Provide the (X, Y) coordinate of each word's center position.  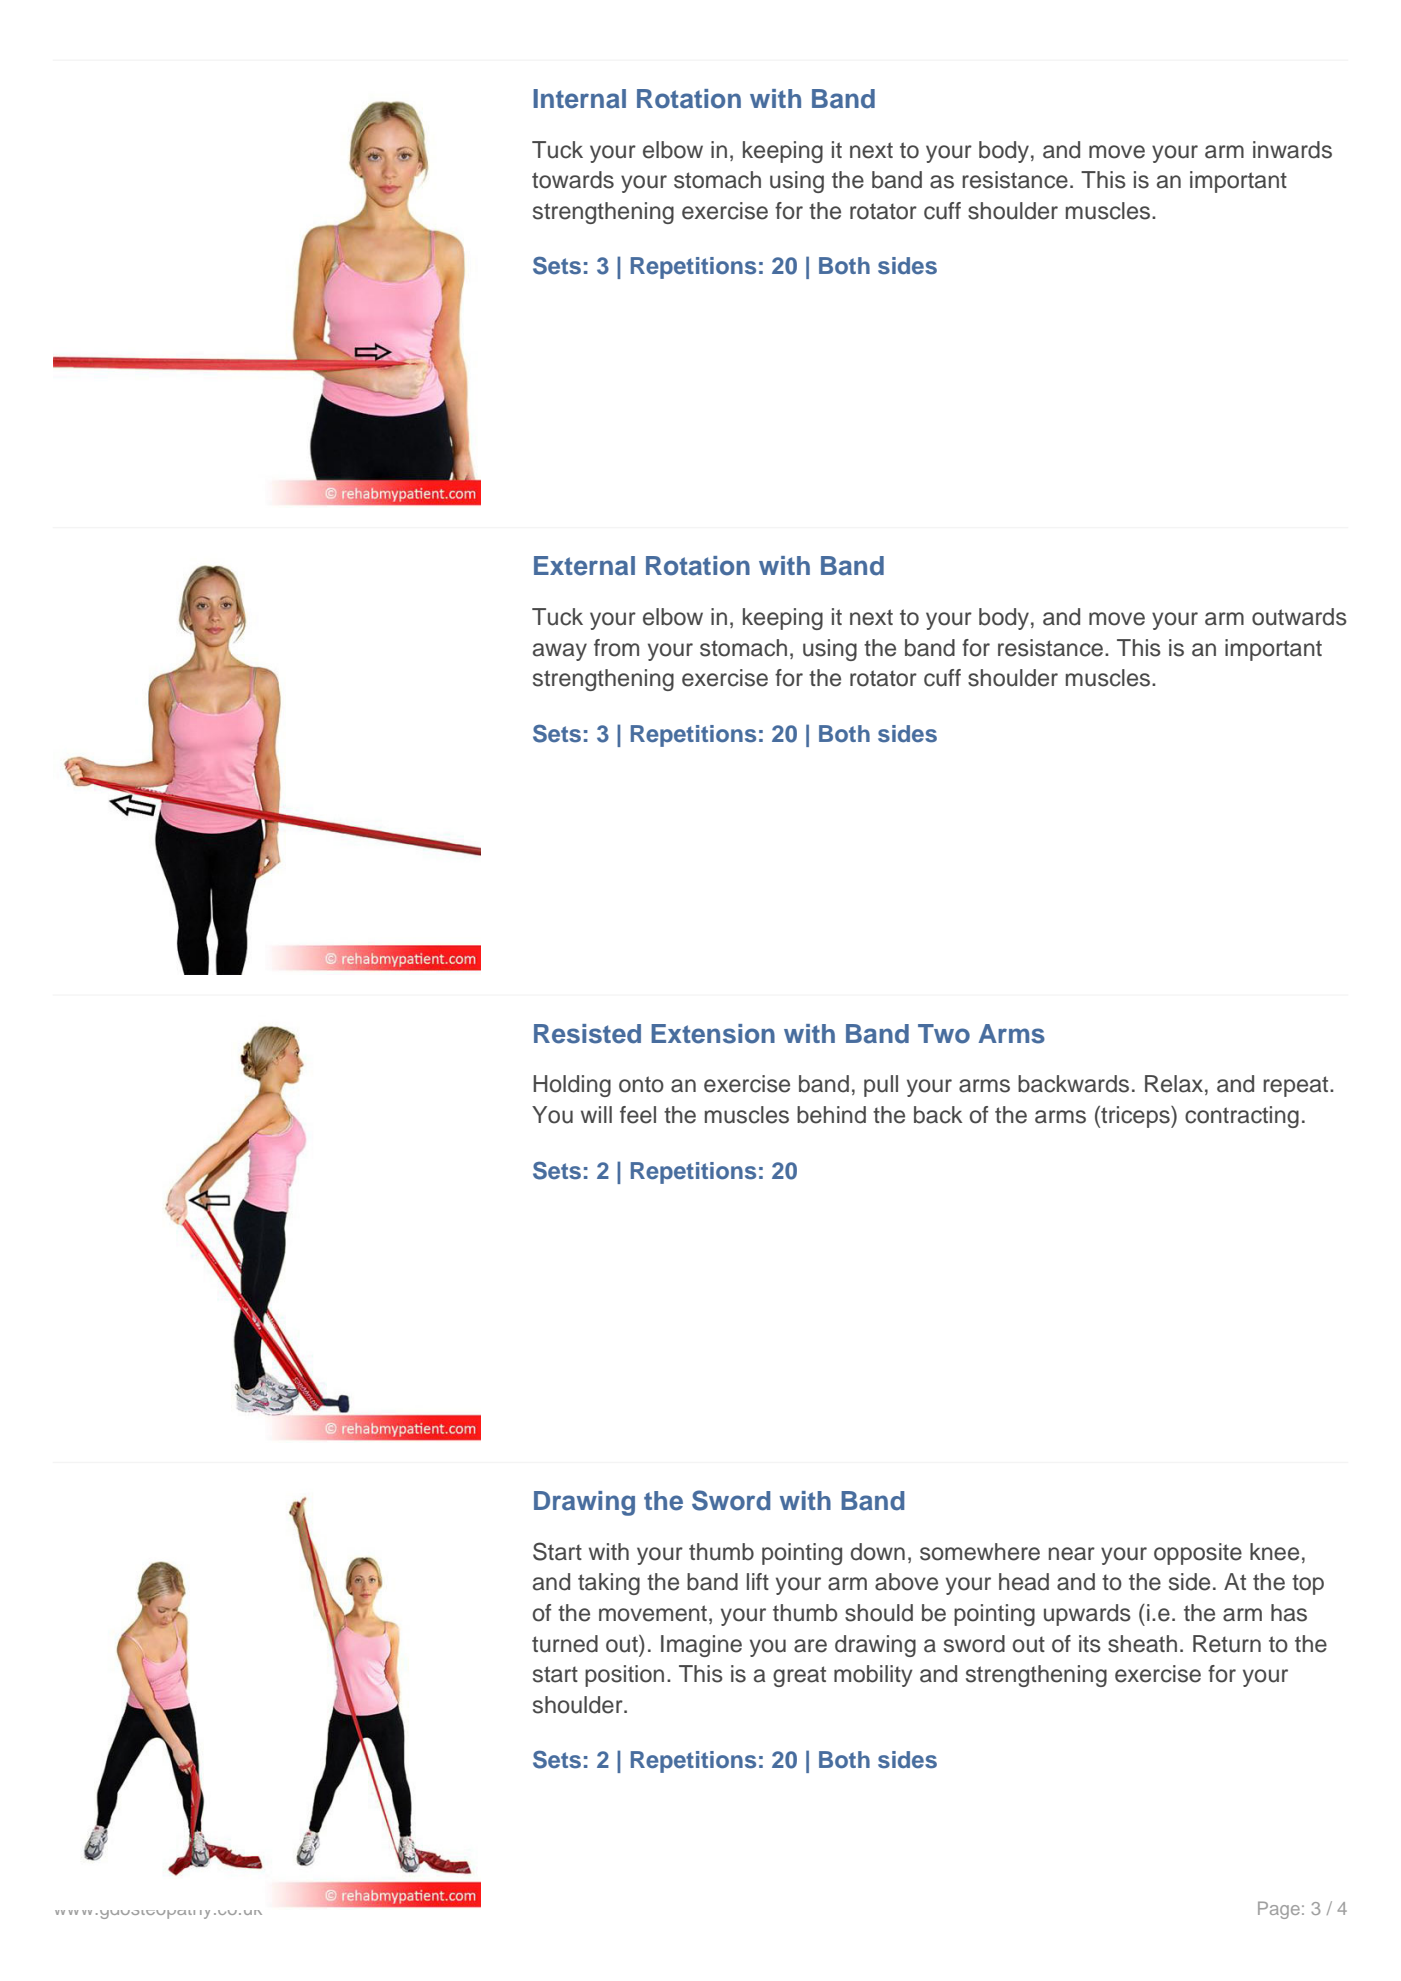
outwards (1299, 617)
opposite (1198, 1554)
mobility (873, 1676)
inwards (1292, 150)
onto (641, 1084)
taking (609, 1584)
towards (573, 180)
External (584, 566)
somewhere (980, 1552)
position (624, 1676)
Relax (1174, 1084)
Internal (579, 99)
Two (944, 1034)
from (616, 648)
